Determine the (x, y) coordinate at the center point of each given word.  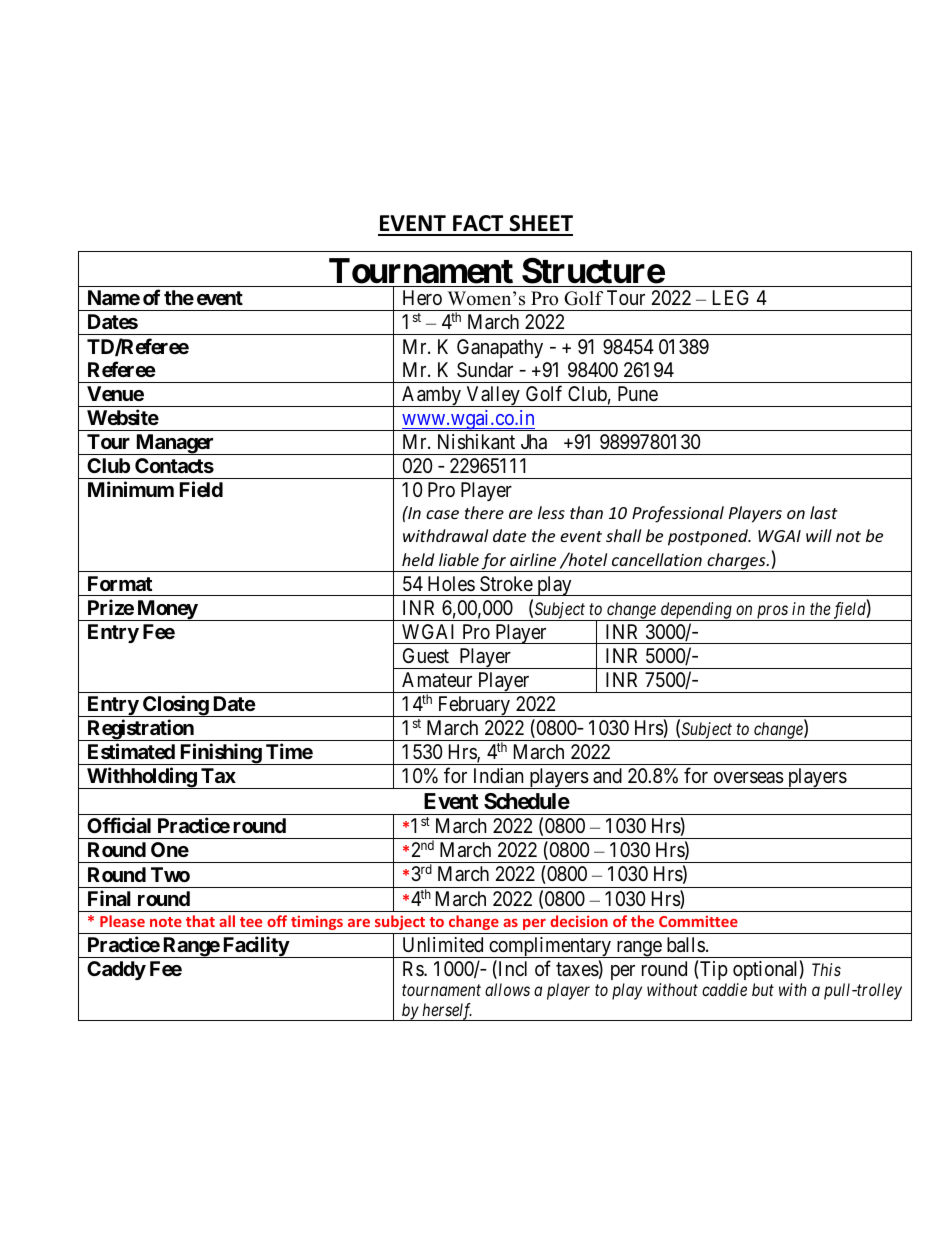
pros (772, 613)
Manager (175, 444)
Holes (451, 583)
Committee (698, 921)
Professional (678, 514)
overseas (749, 778)
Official (119, 825)
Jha (534, 442)
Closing (175, 706)
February (473, 706)
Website (123, 417)
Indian (499, 776)
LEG (731, 297)
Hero (422, 297)
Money (166, 610)
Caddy (116, 970)
